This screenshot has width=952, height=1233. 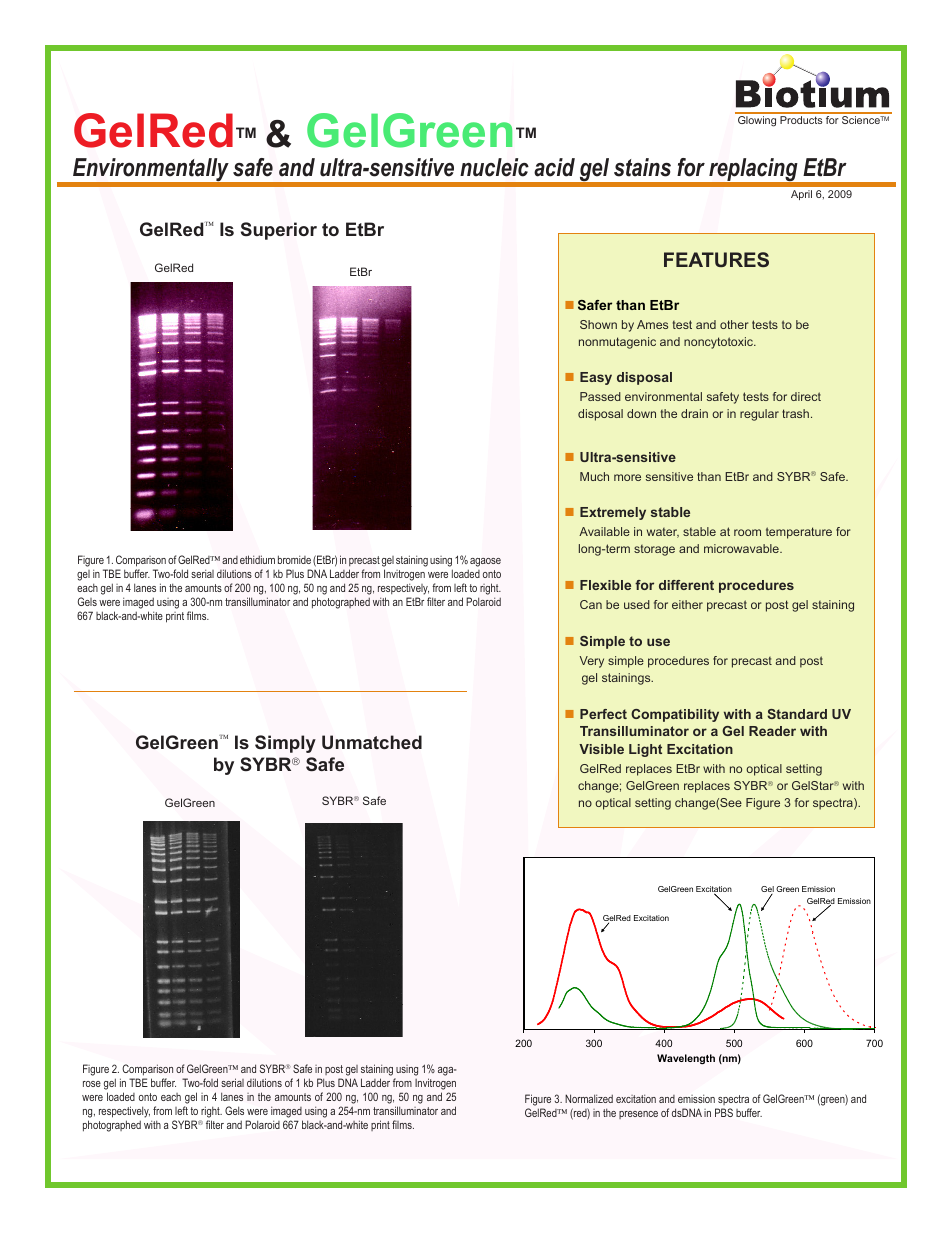 What do you see at coordinates (604, 531) in the screenshot?
I see `Available` at bounding box center [604, 531].
